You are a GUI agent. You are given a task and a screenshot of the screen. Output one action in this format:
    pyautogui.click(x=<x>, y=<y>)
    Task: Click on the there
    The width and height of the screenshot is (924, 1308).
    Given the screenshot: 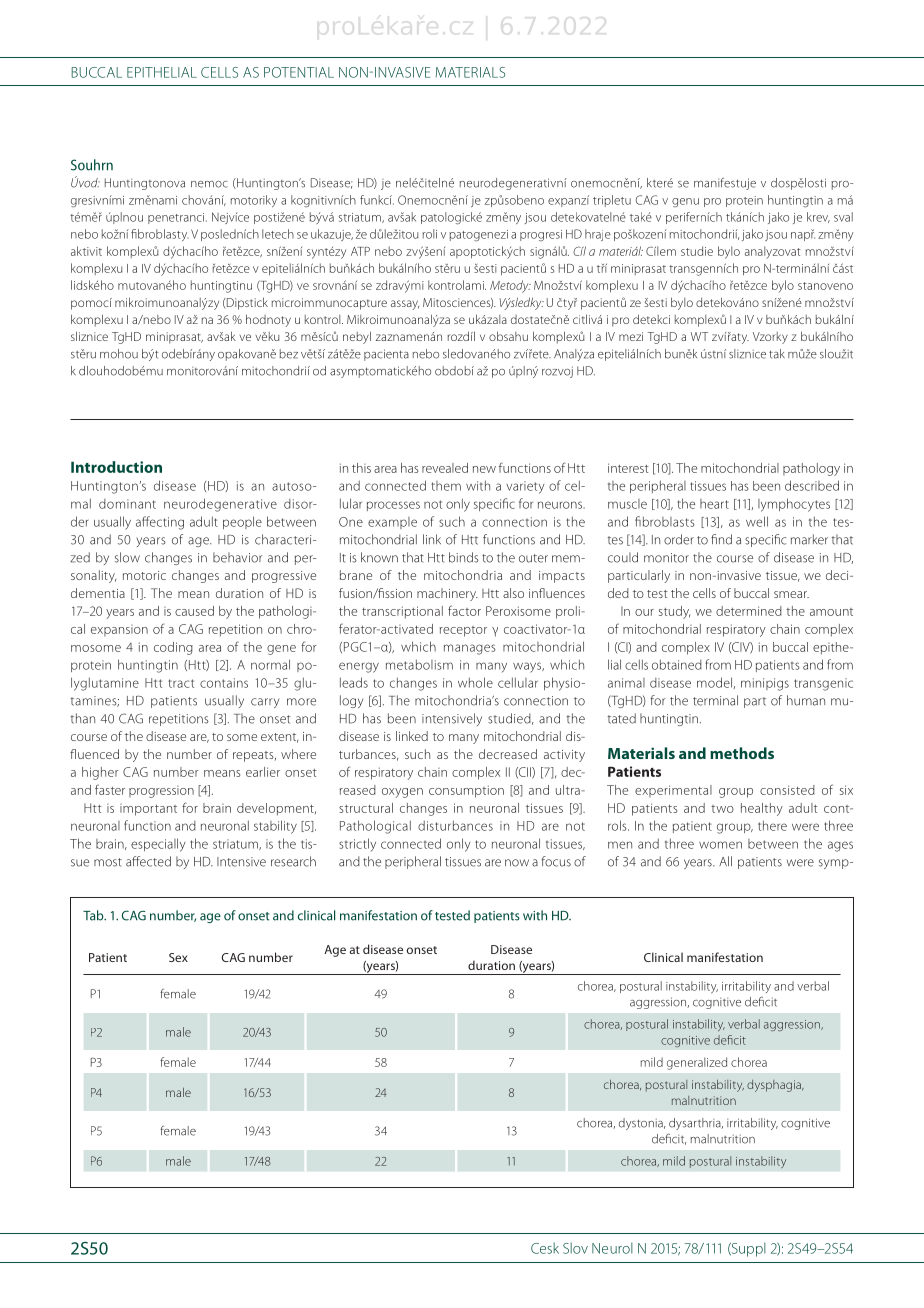 What is the action you would take?
    pyautogui.click(x=772, y=825)
